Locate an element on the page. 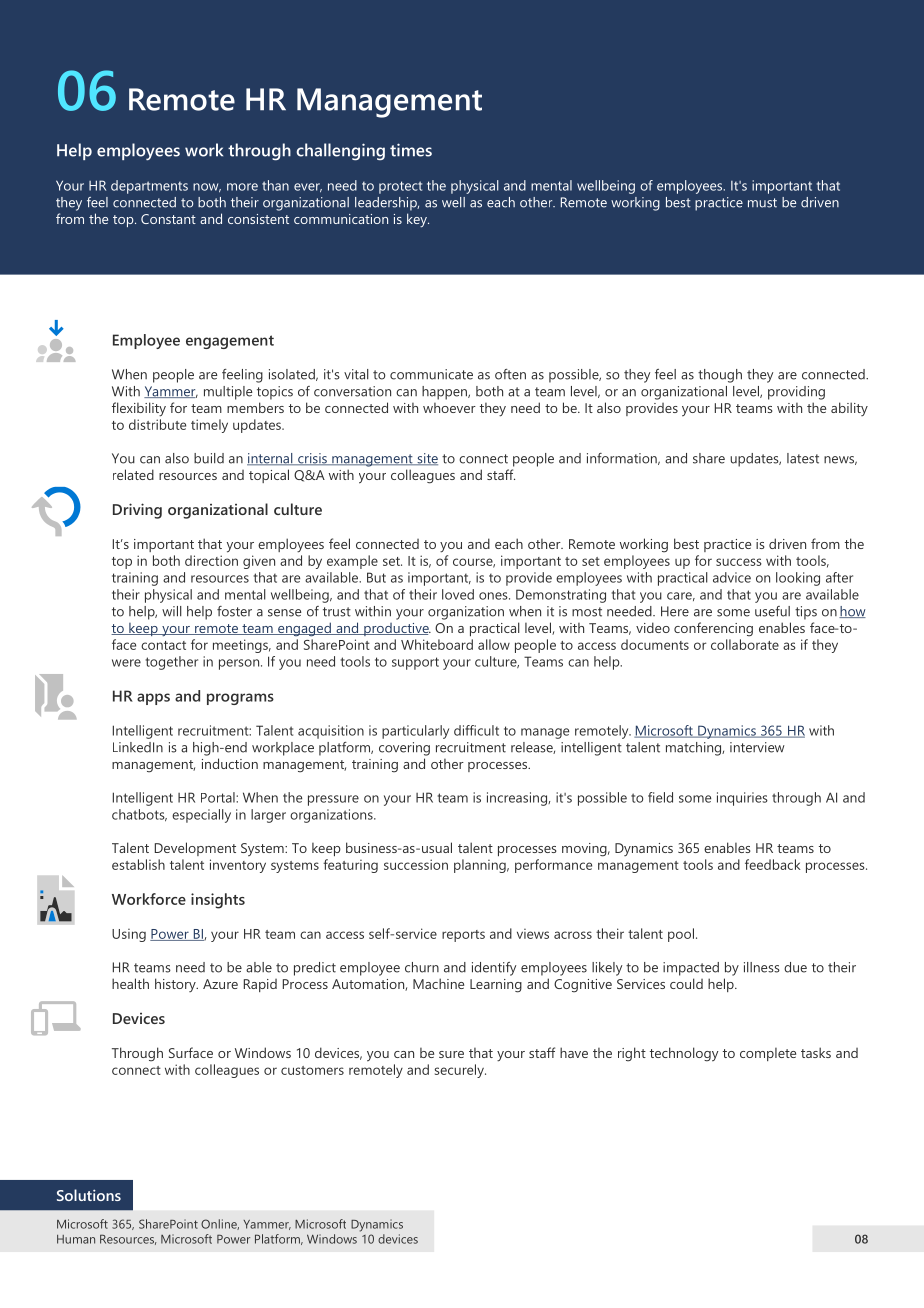 Image resolution: width=924 pixels, height=1308 pixels. departments is located at coordinates (149, 187).
